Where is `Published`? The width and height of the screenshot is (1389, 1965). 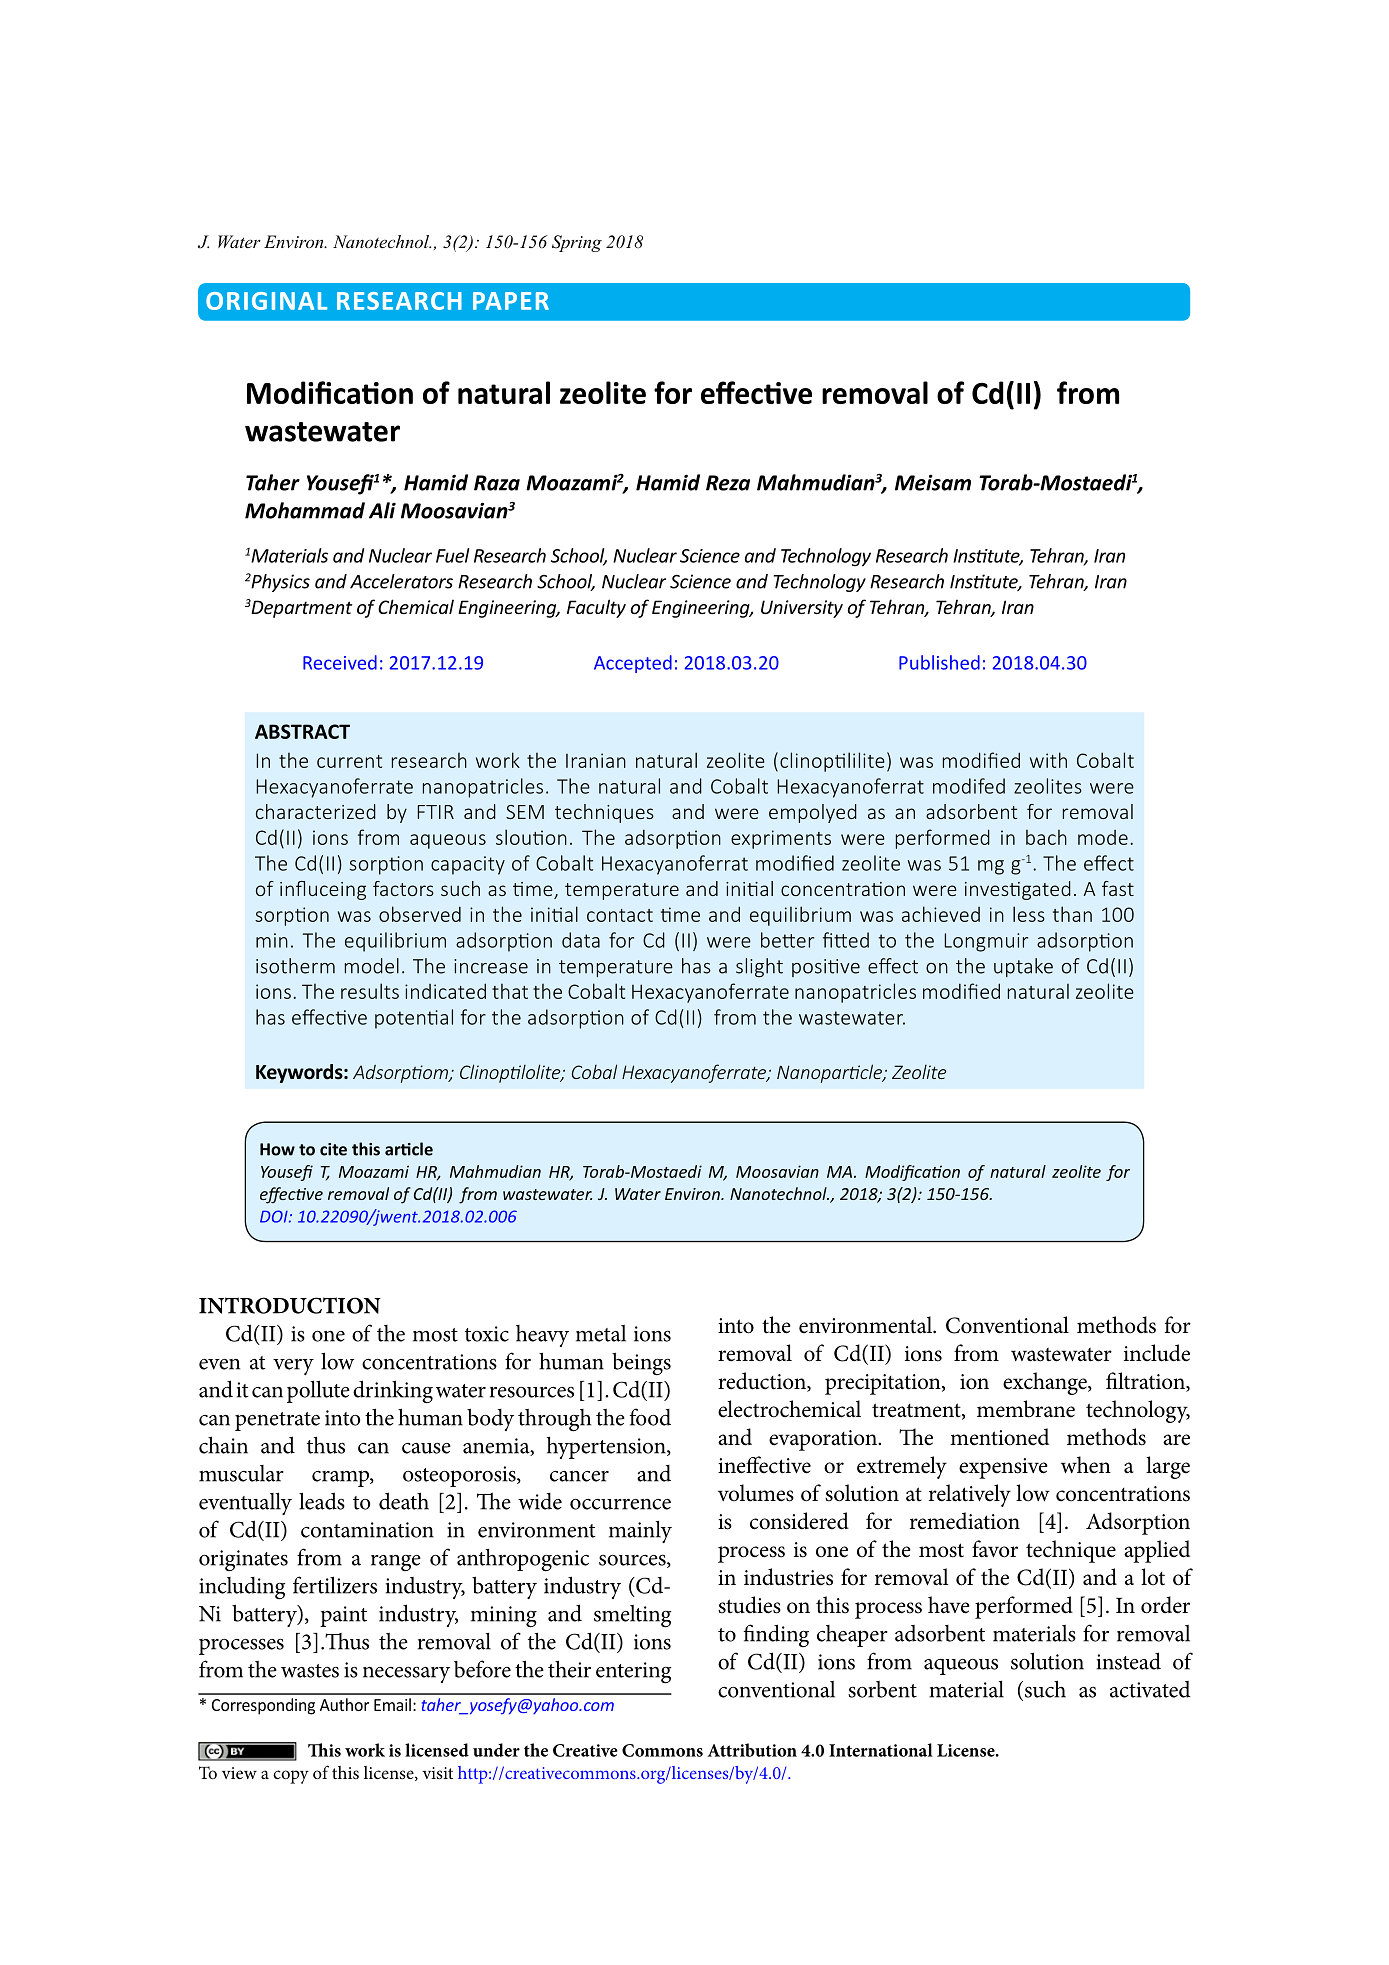
Published is located at coordinates (939, 662).
